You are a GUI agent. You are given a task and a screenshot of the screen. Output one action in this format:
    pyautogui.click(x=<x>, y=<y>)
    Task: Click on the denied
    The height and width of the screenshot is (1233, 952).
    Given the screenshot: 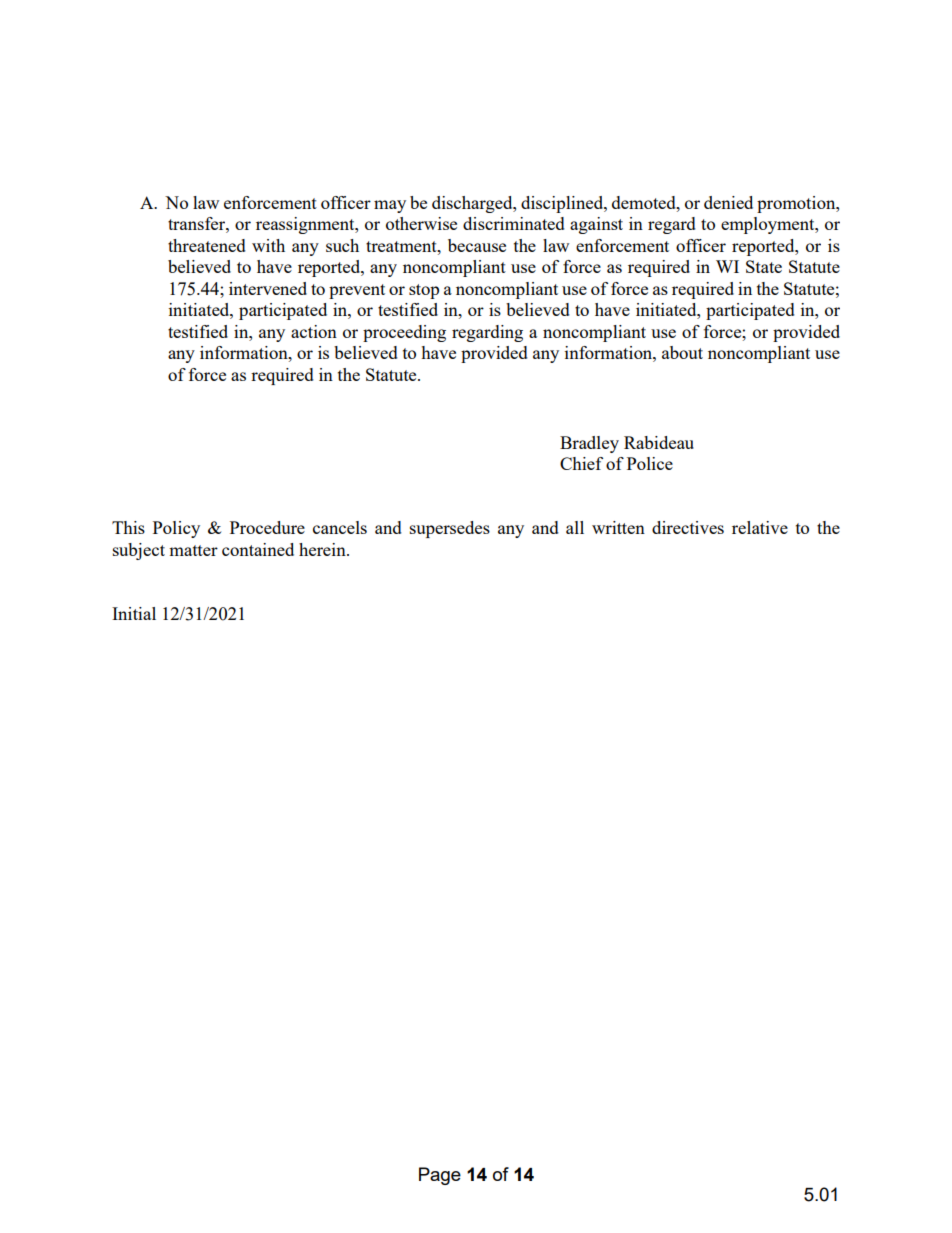 What is the action you would take?
    pyautogui.click(x=728, y=202)
